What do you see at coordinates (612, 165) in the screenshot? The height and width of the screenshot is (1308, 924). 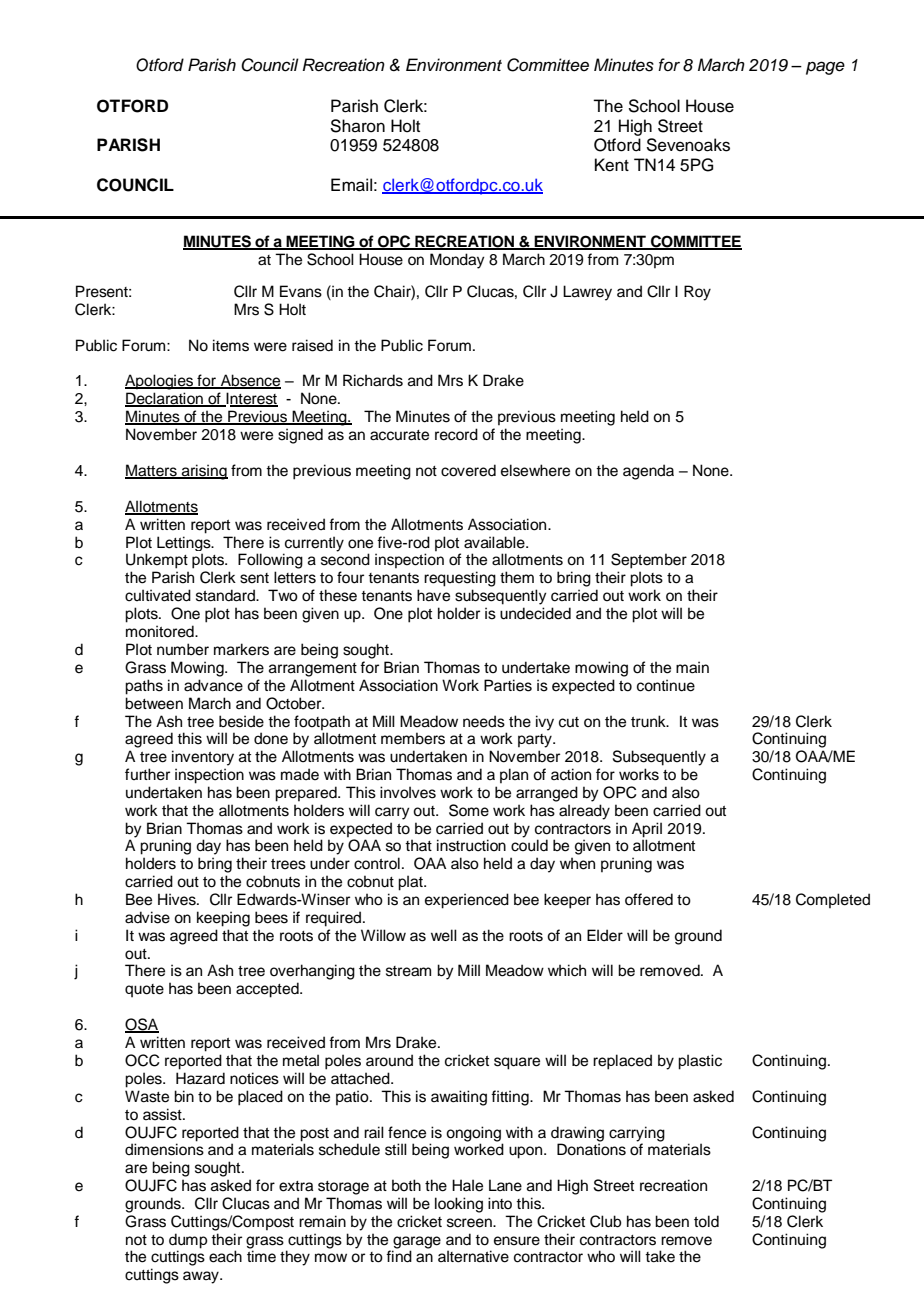 I see `Kent` at bounding box center [612, 165].
